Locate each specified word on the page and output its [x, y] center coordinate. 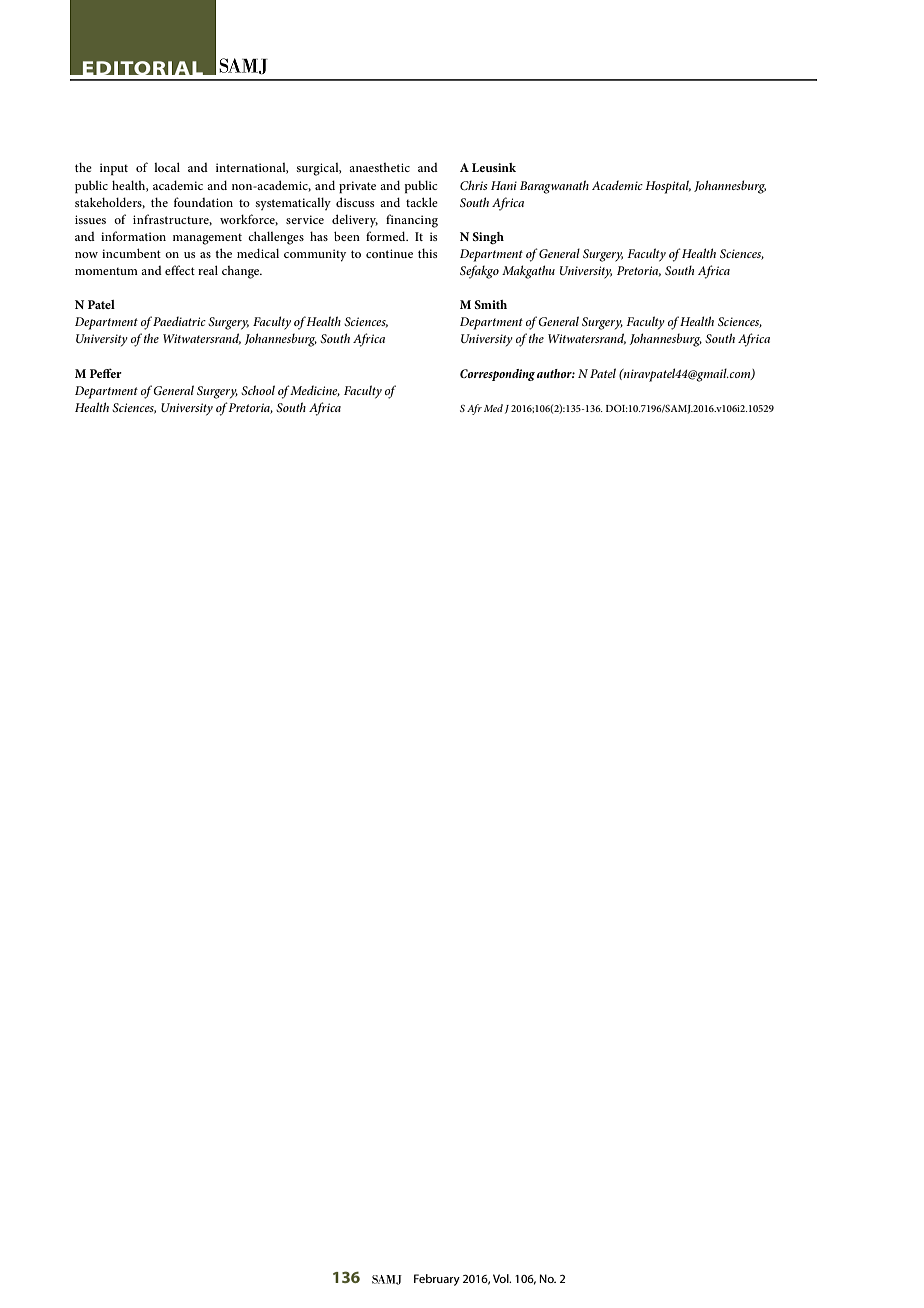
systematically [293, 203]
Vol [502, 1278]
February [437, 1280]
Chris [474, 185]
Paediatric [179, 321]
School [258, 390]
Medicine [314, 391]
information [133, 236]
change [242, 272]
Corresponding [497, 375]
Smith [491, 304]
